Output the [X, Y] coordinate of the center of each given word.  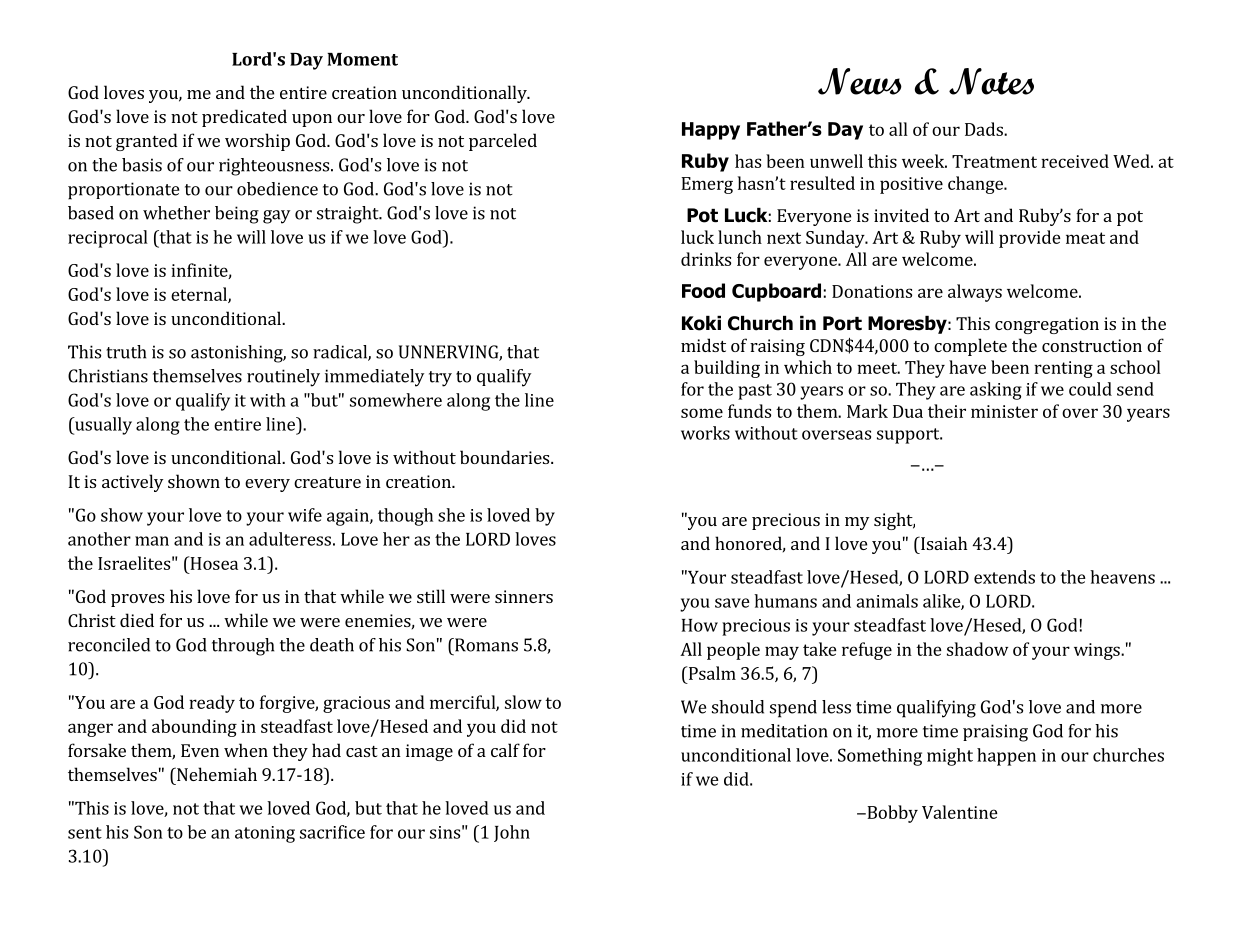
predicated [244, 118]
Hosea [213, 563]
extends [1004, 577]
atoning [265, 834]
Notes [991, 81]
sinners [524, 596]
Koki [701, 323]
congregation [1047, 325]
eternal [200, 295]
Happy [711, 131]
